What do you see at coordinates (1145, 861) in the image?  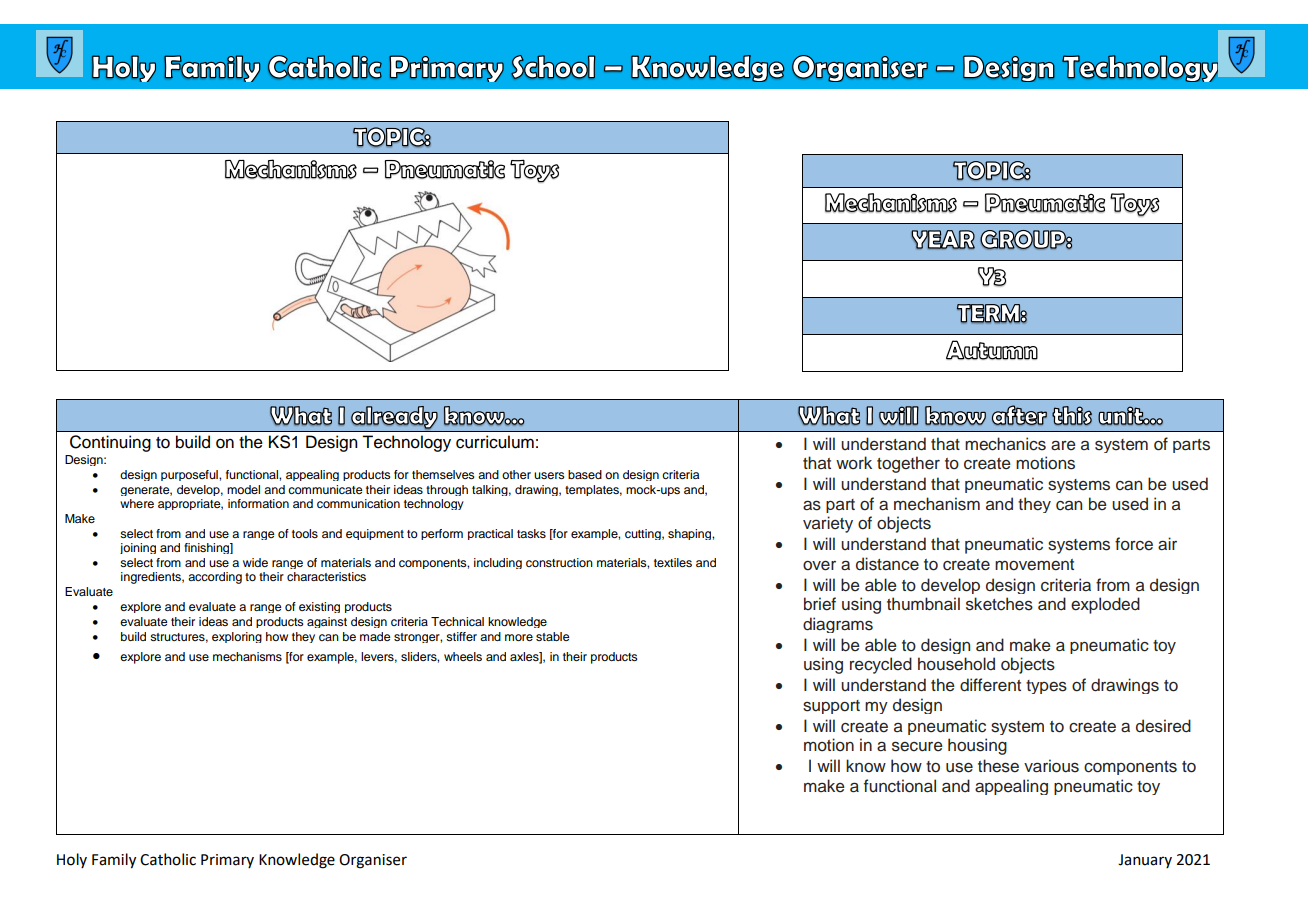 I see `January` at bounding box center [1145, 861].
